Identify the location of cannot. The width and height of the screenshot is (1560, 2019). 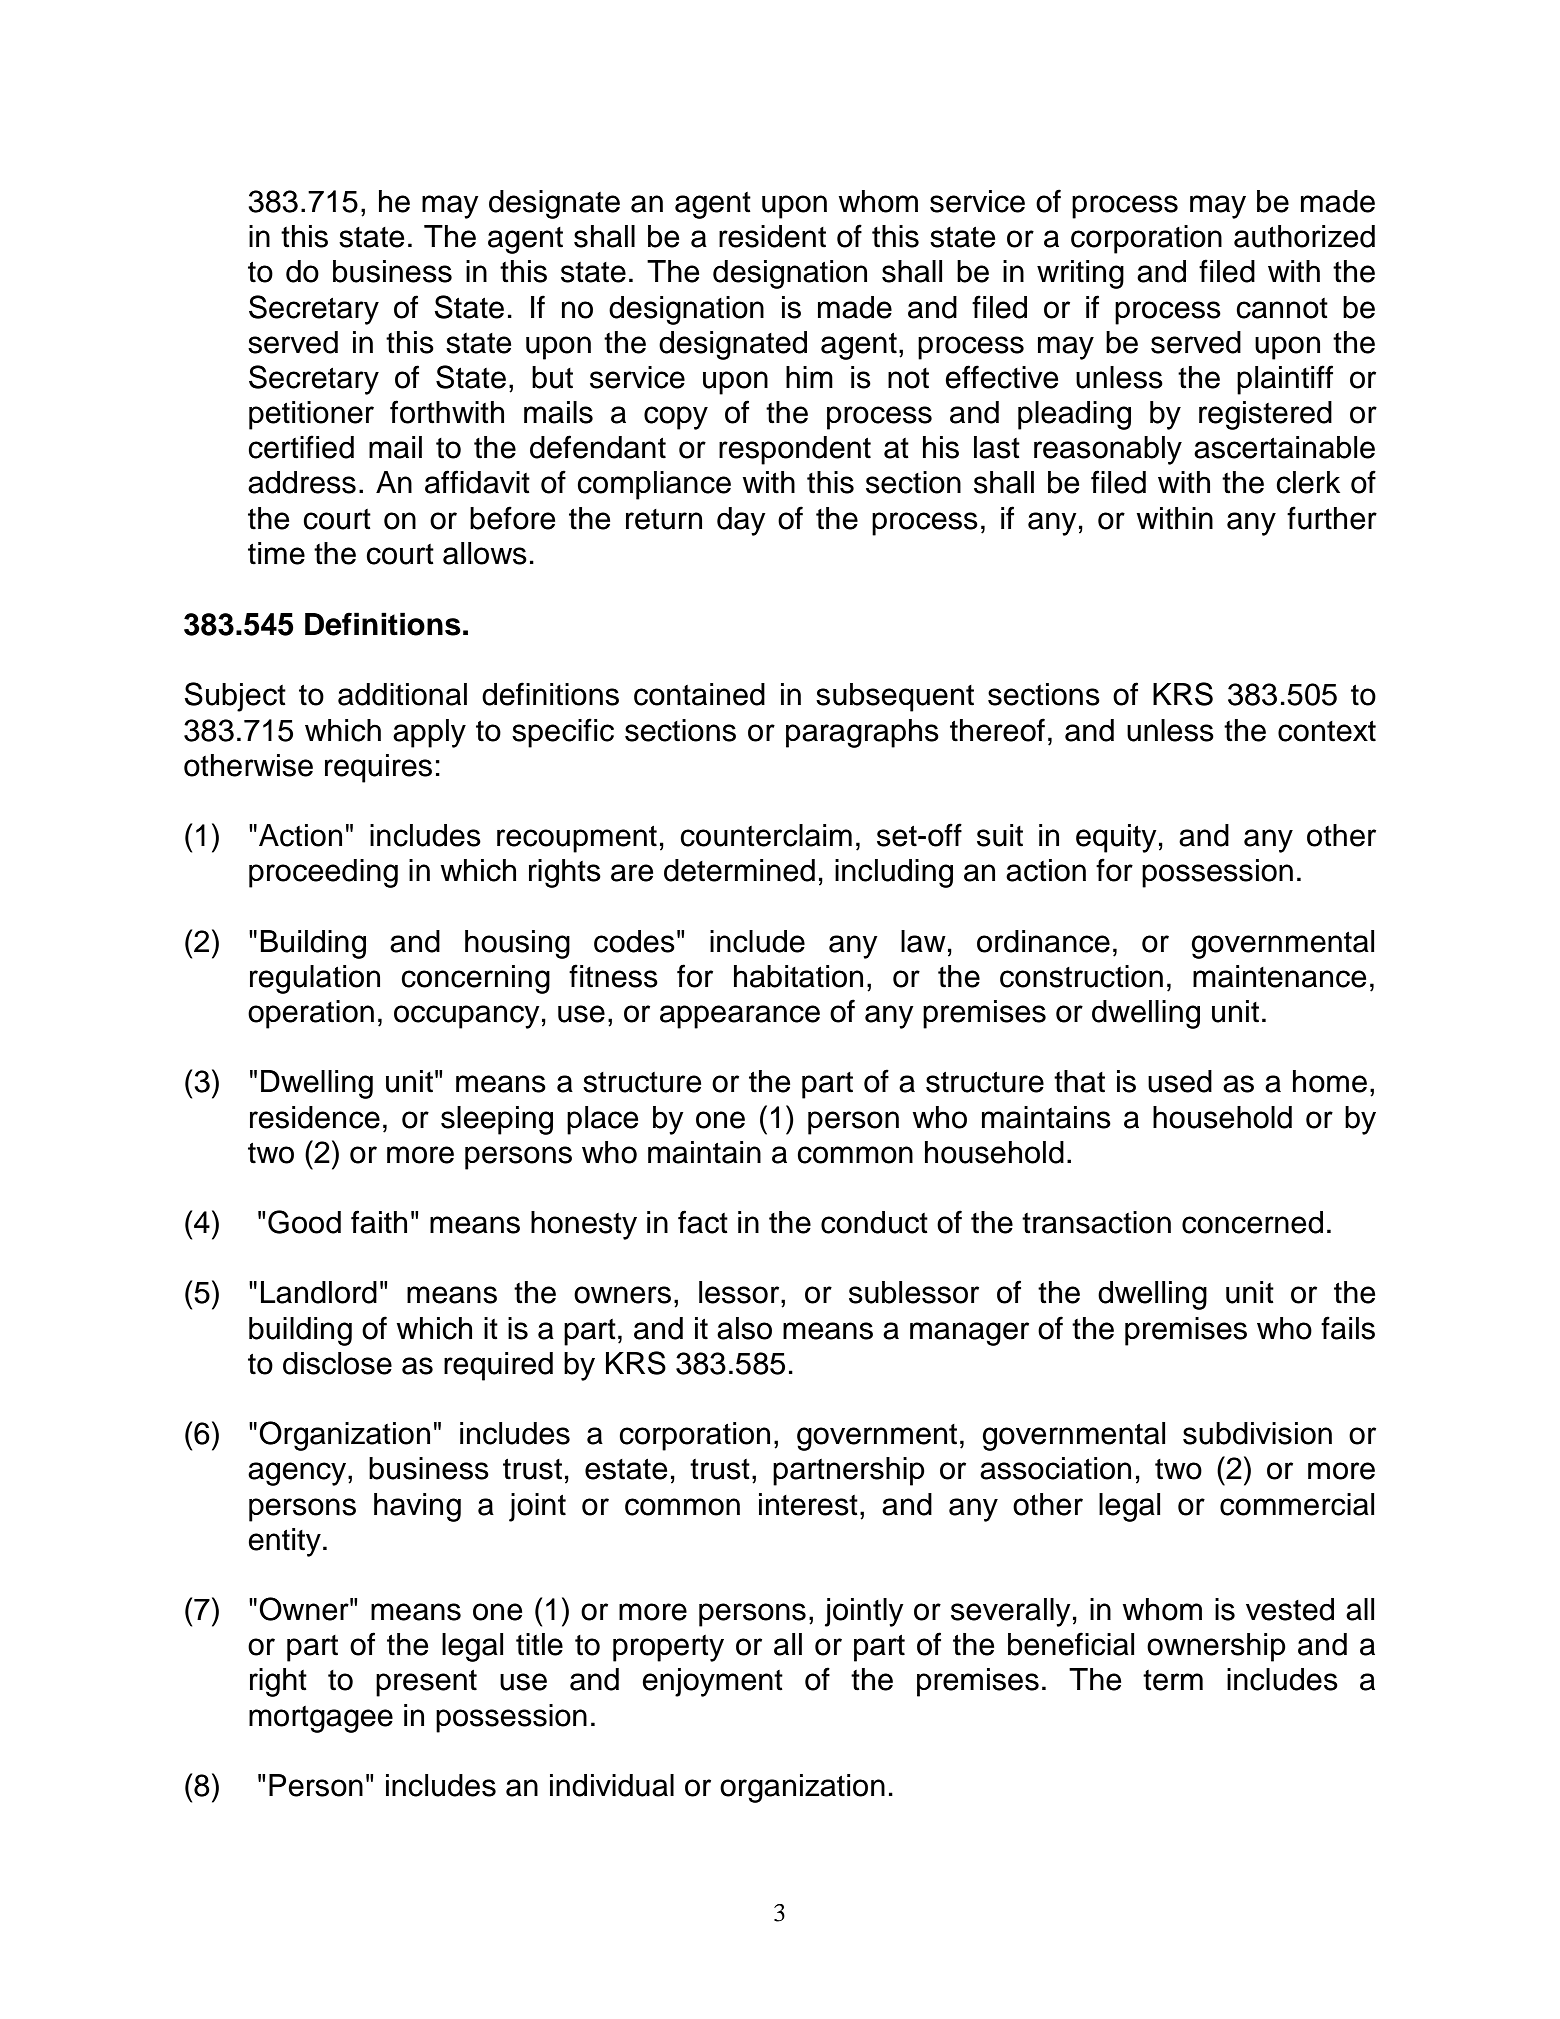
(1282, 308).
